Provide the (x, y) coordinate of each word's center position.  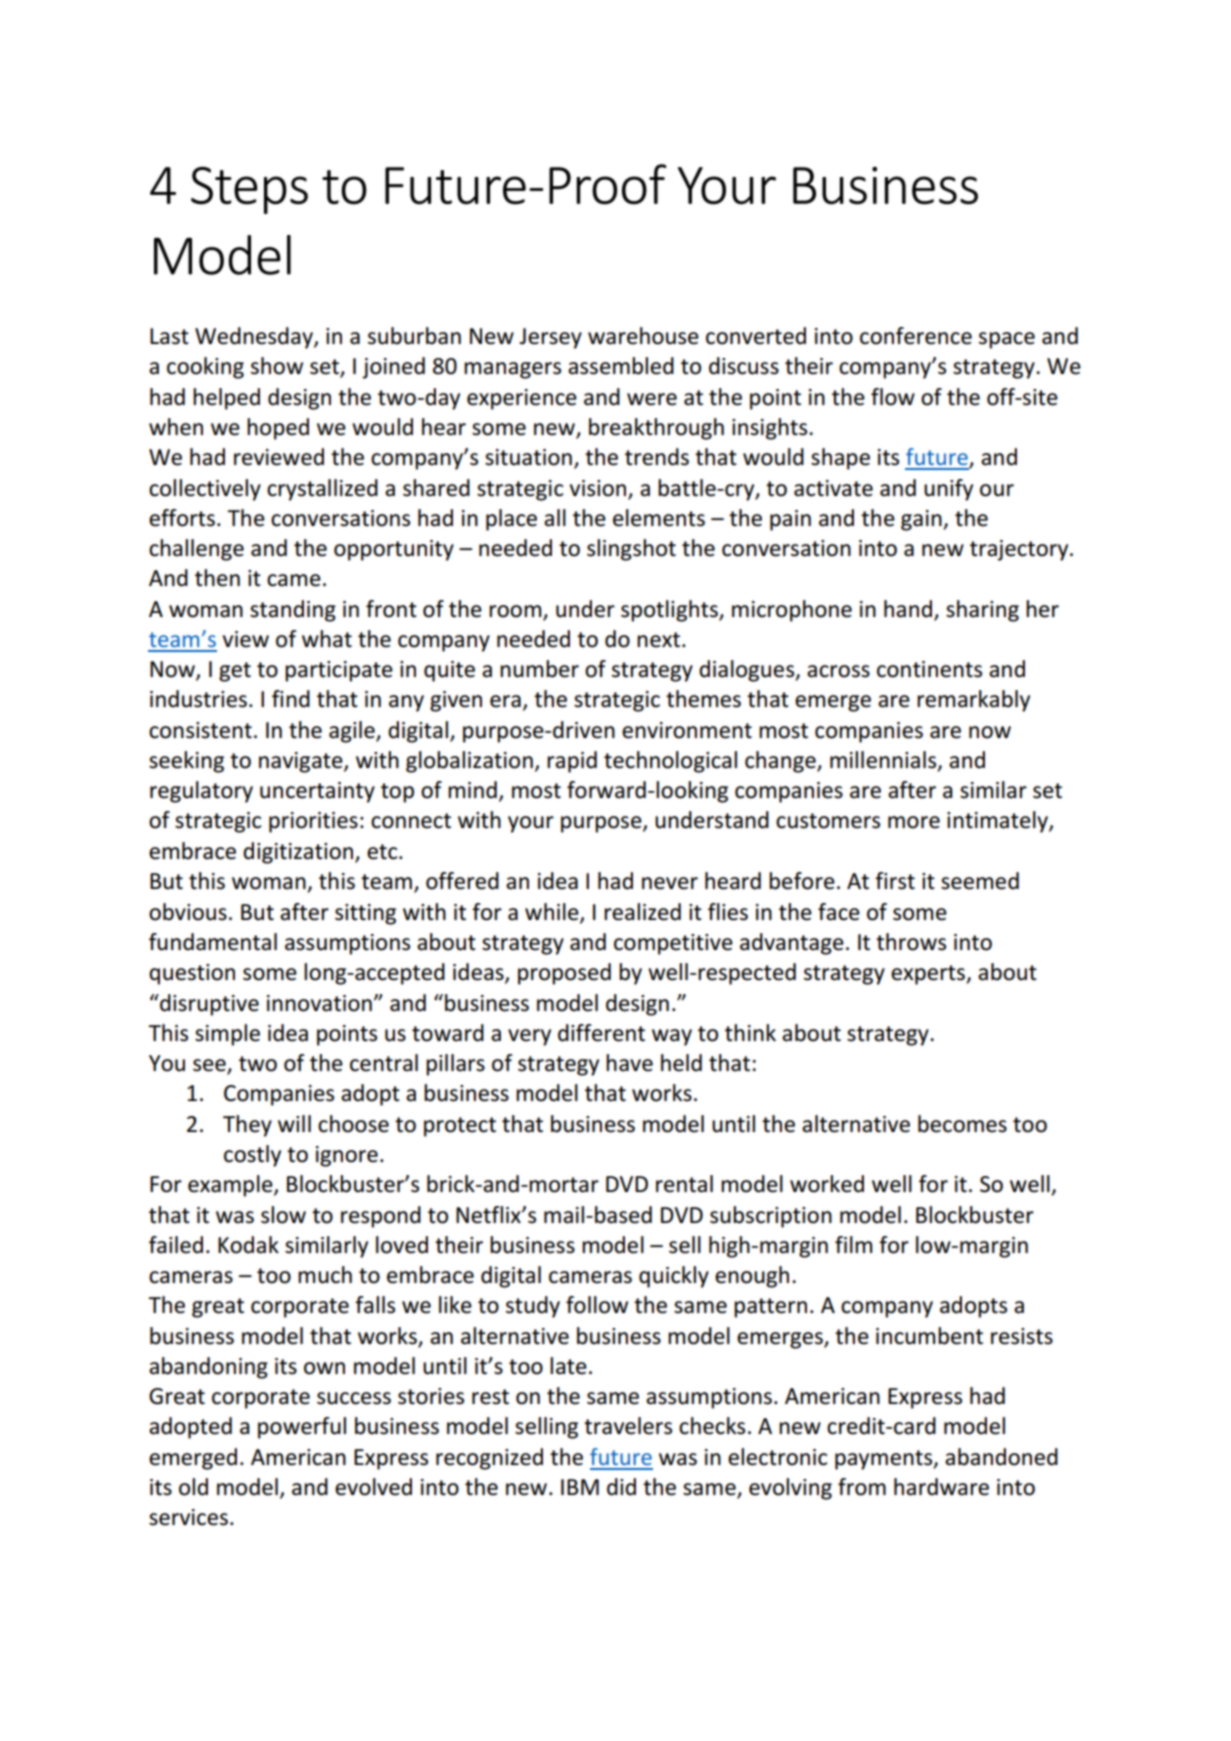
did (621, 1487)
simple (227, 1035)
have (629, 1063)
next (658, 640)
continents (929, 669)
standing (293, 611)
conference (916, 336)
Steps (249, 190)
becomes (962, 1124)
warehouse (643, 336)
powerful (302, 1428)
